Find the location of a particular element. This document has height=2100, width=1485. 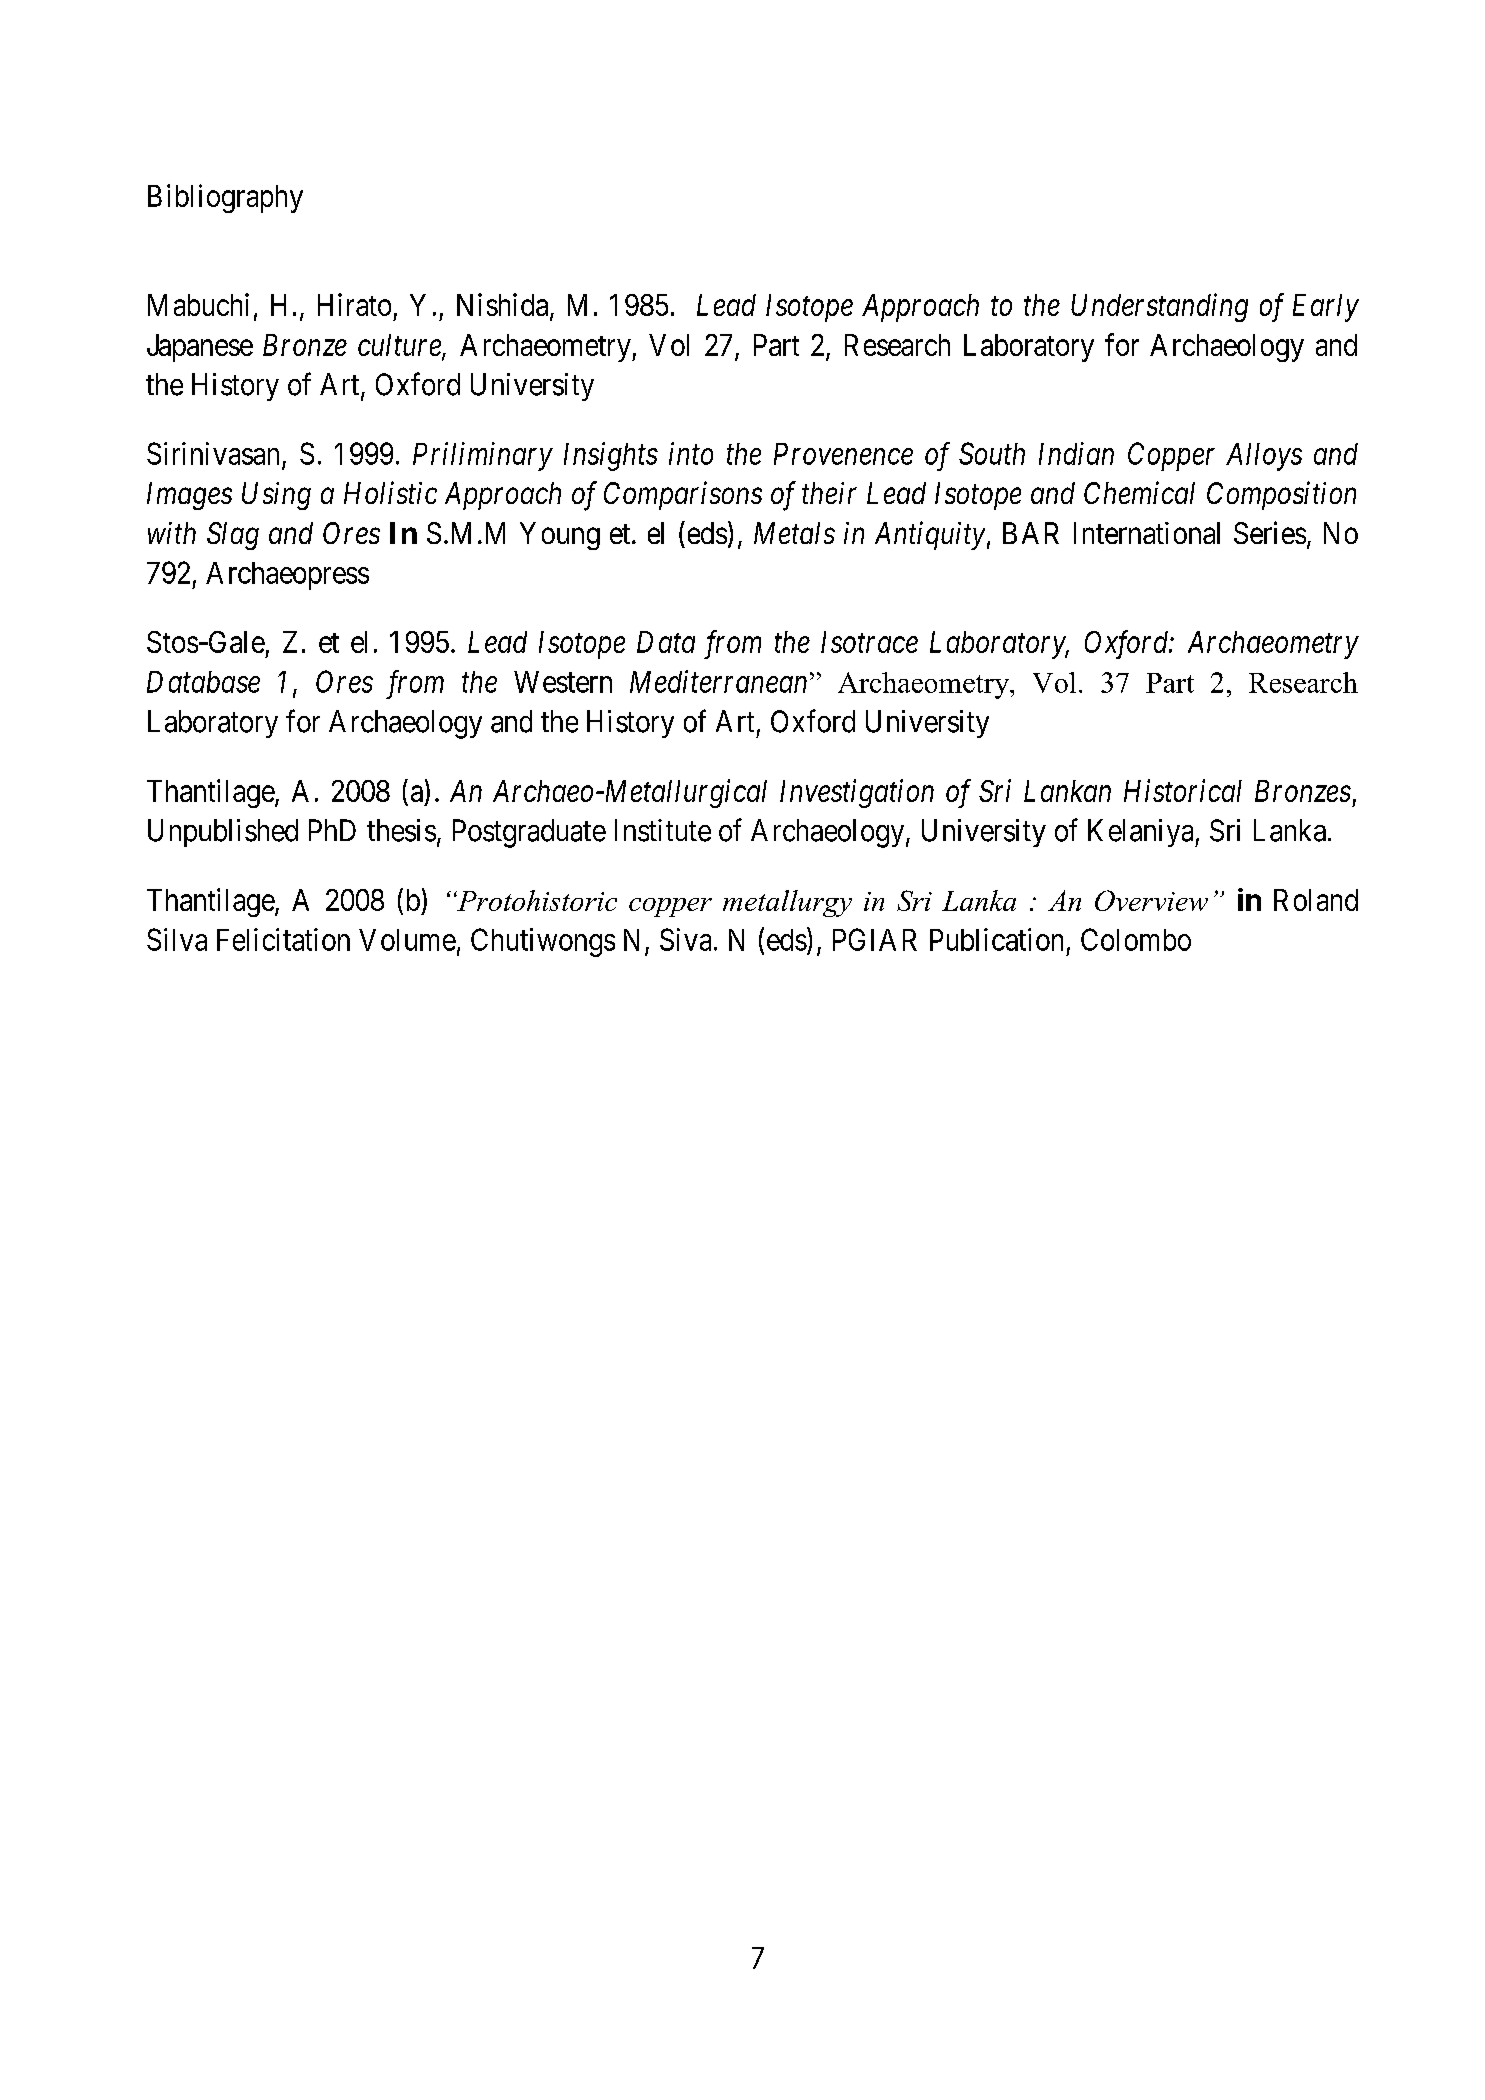

Unpublished is located at coordinates (223, 833).
